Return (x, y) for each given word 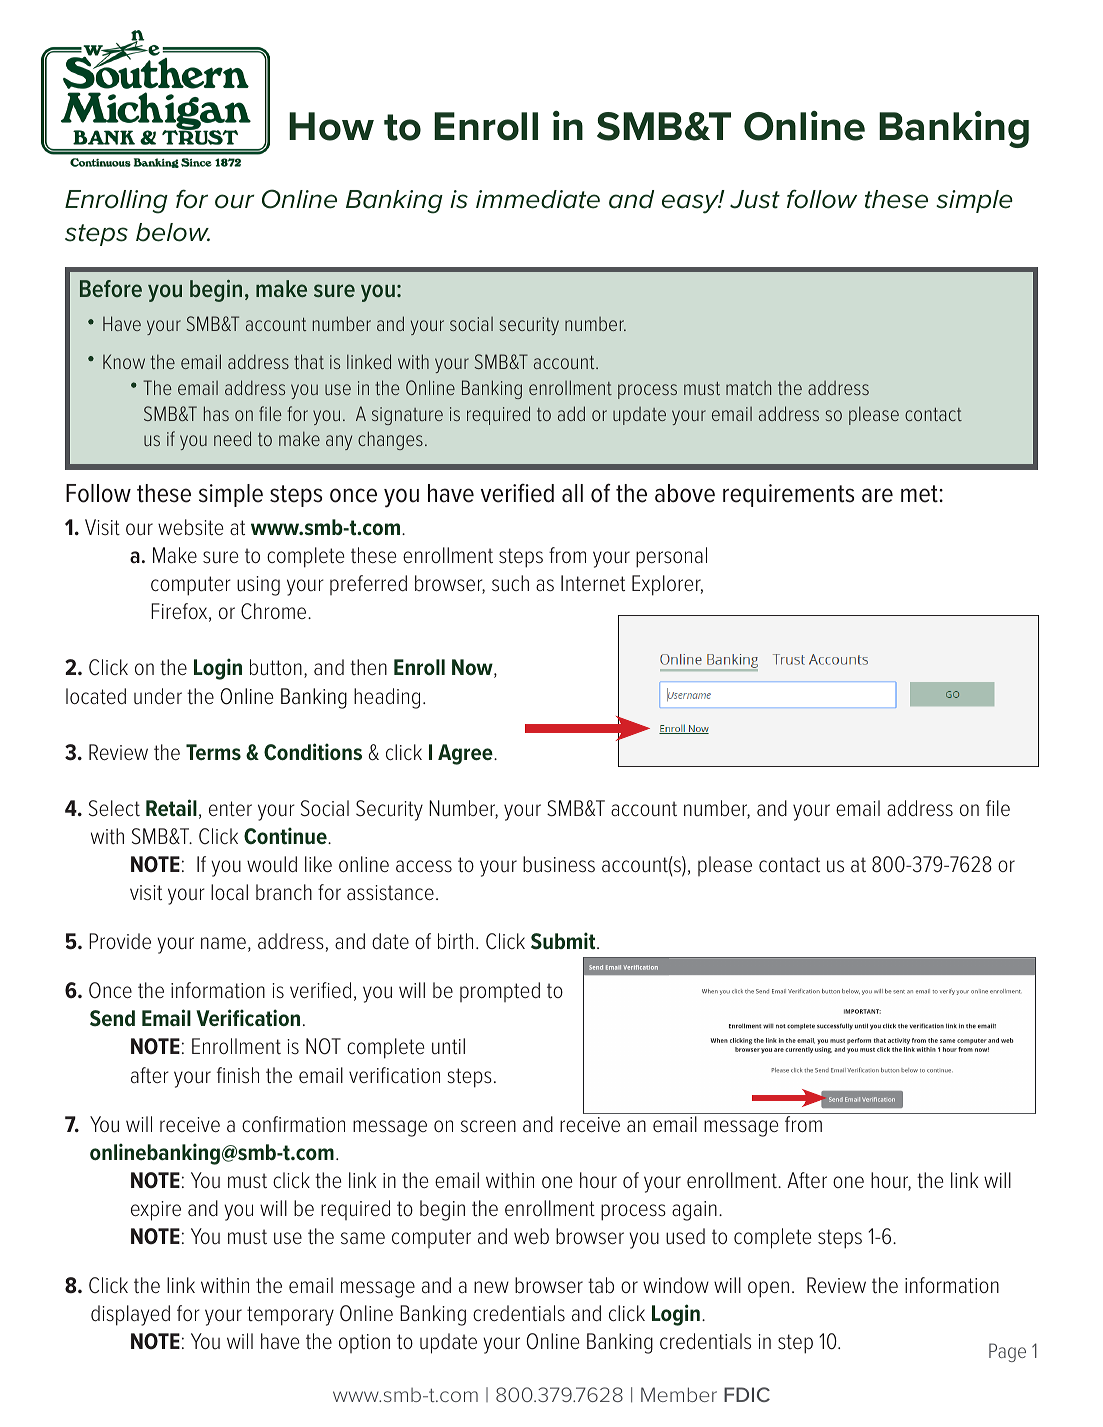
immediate (538, 199)
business (559, 864)
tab (601, 1285)
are (877, 495)
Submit (564, 941)
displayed (130, 1315)
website (190, 527)
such (510, 583)
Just (755, 199)
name (223, 943)
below (173, 232)
